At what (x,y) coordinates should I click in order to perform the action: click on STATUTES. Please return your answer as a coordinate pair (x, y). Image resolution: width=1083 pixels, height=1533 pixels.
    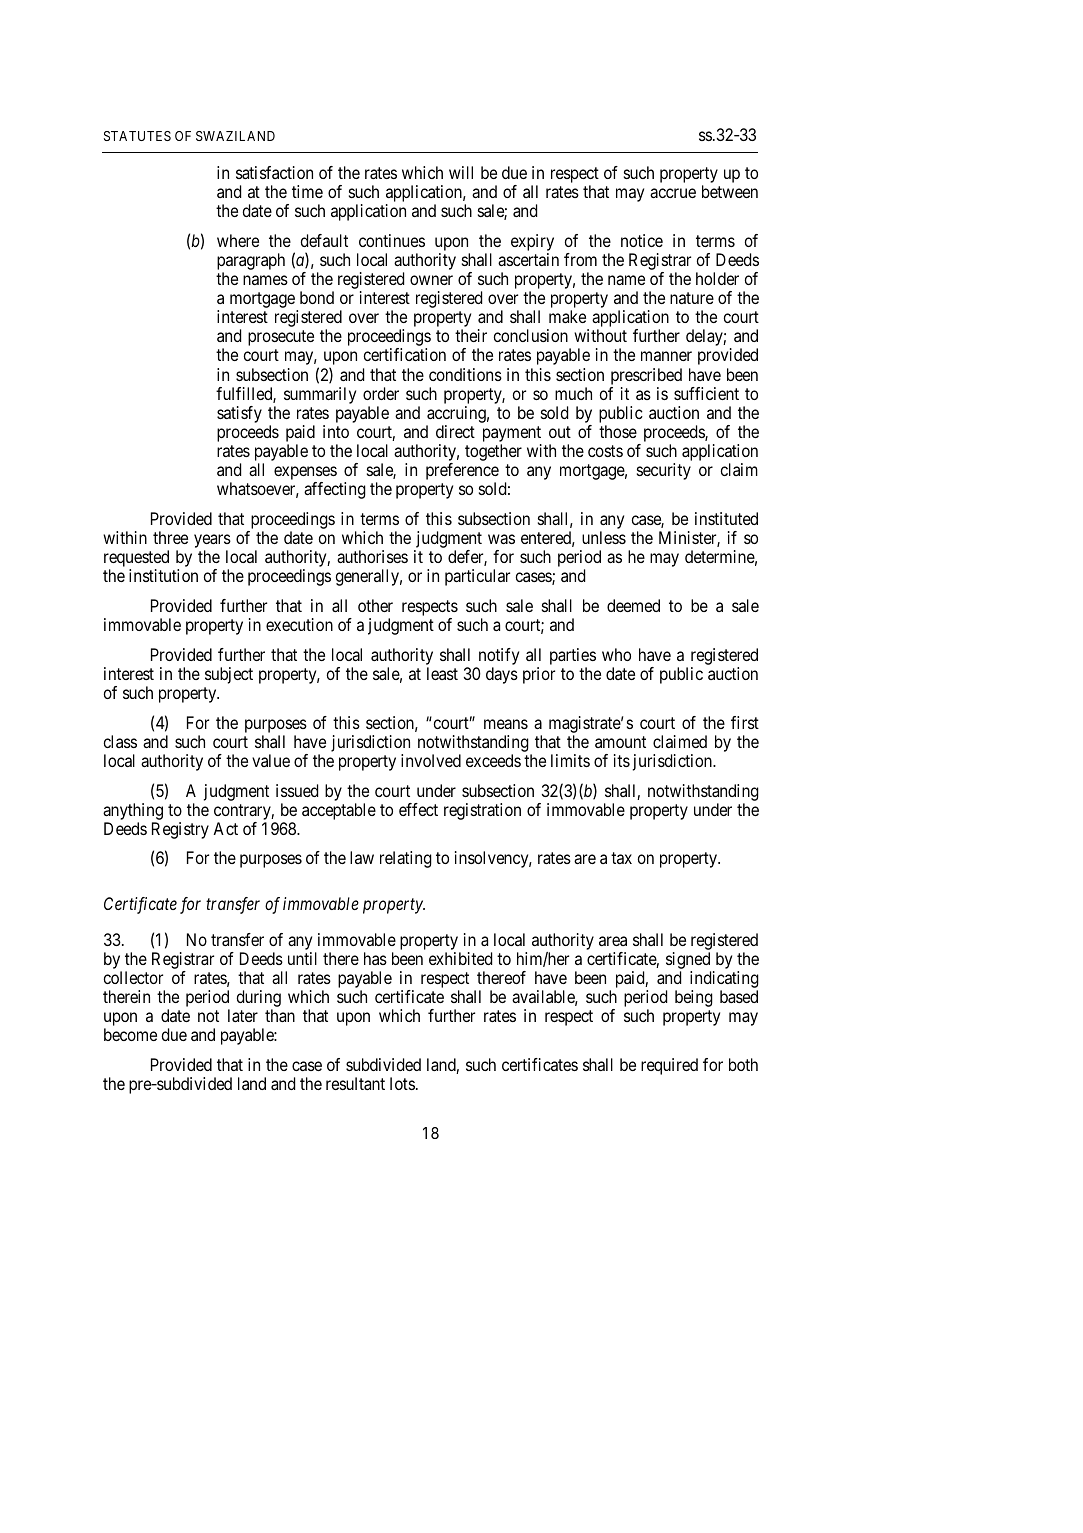
    Looking at the image, I should click on (137, 136).
